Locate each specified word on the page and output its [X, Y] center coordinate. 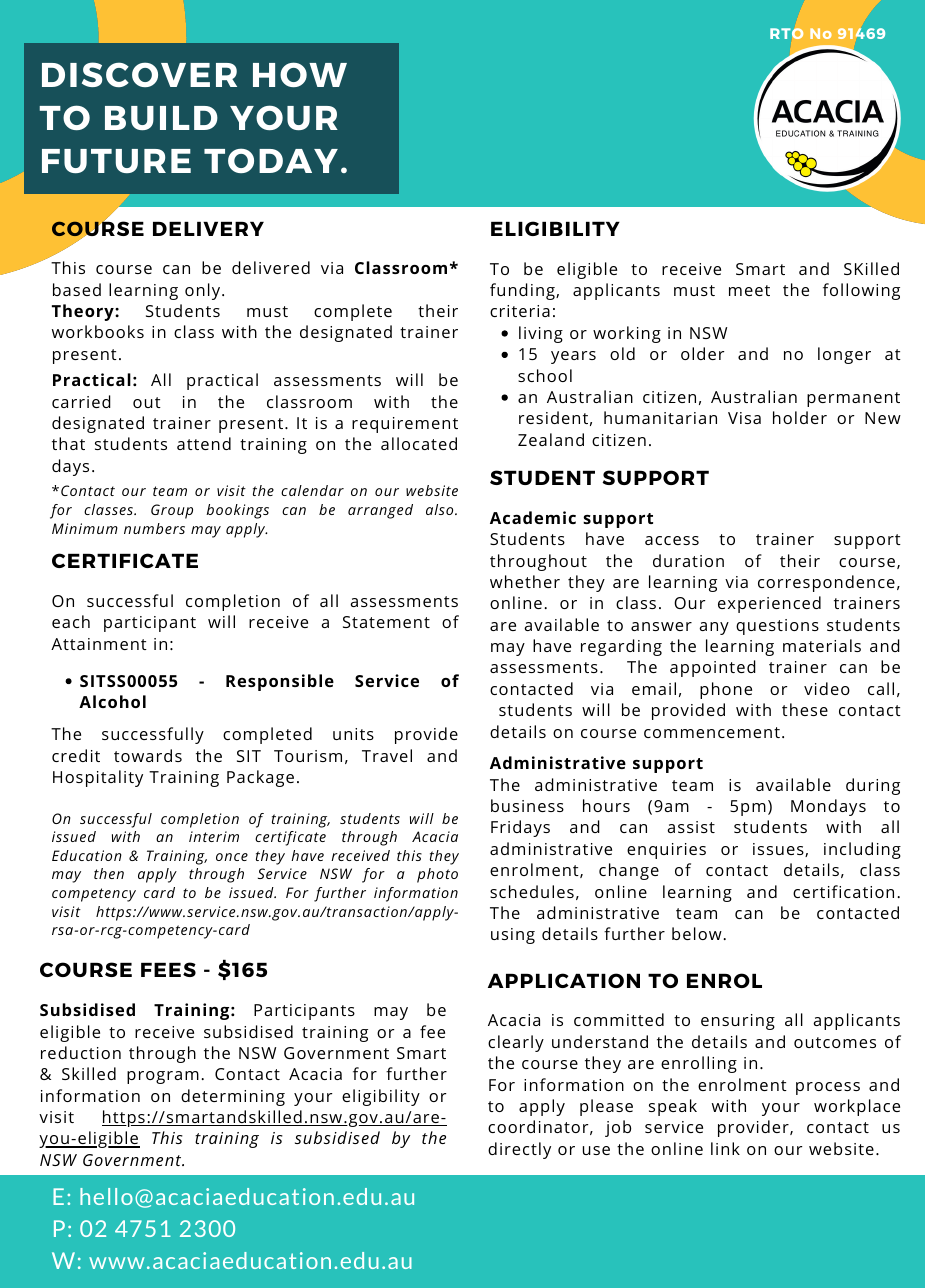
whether [525, 581]
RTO [787, 33]
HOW [300, 74]
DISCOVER [139, 74]
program [163, 1077]
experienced [769, 604]
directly [519, 1150]
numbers [154, 528]
